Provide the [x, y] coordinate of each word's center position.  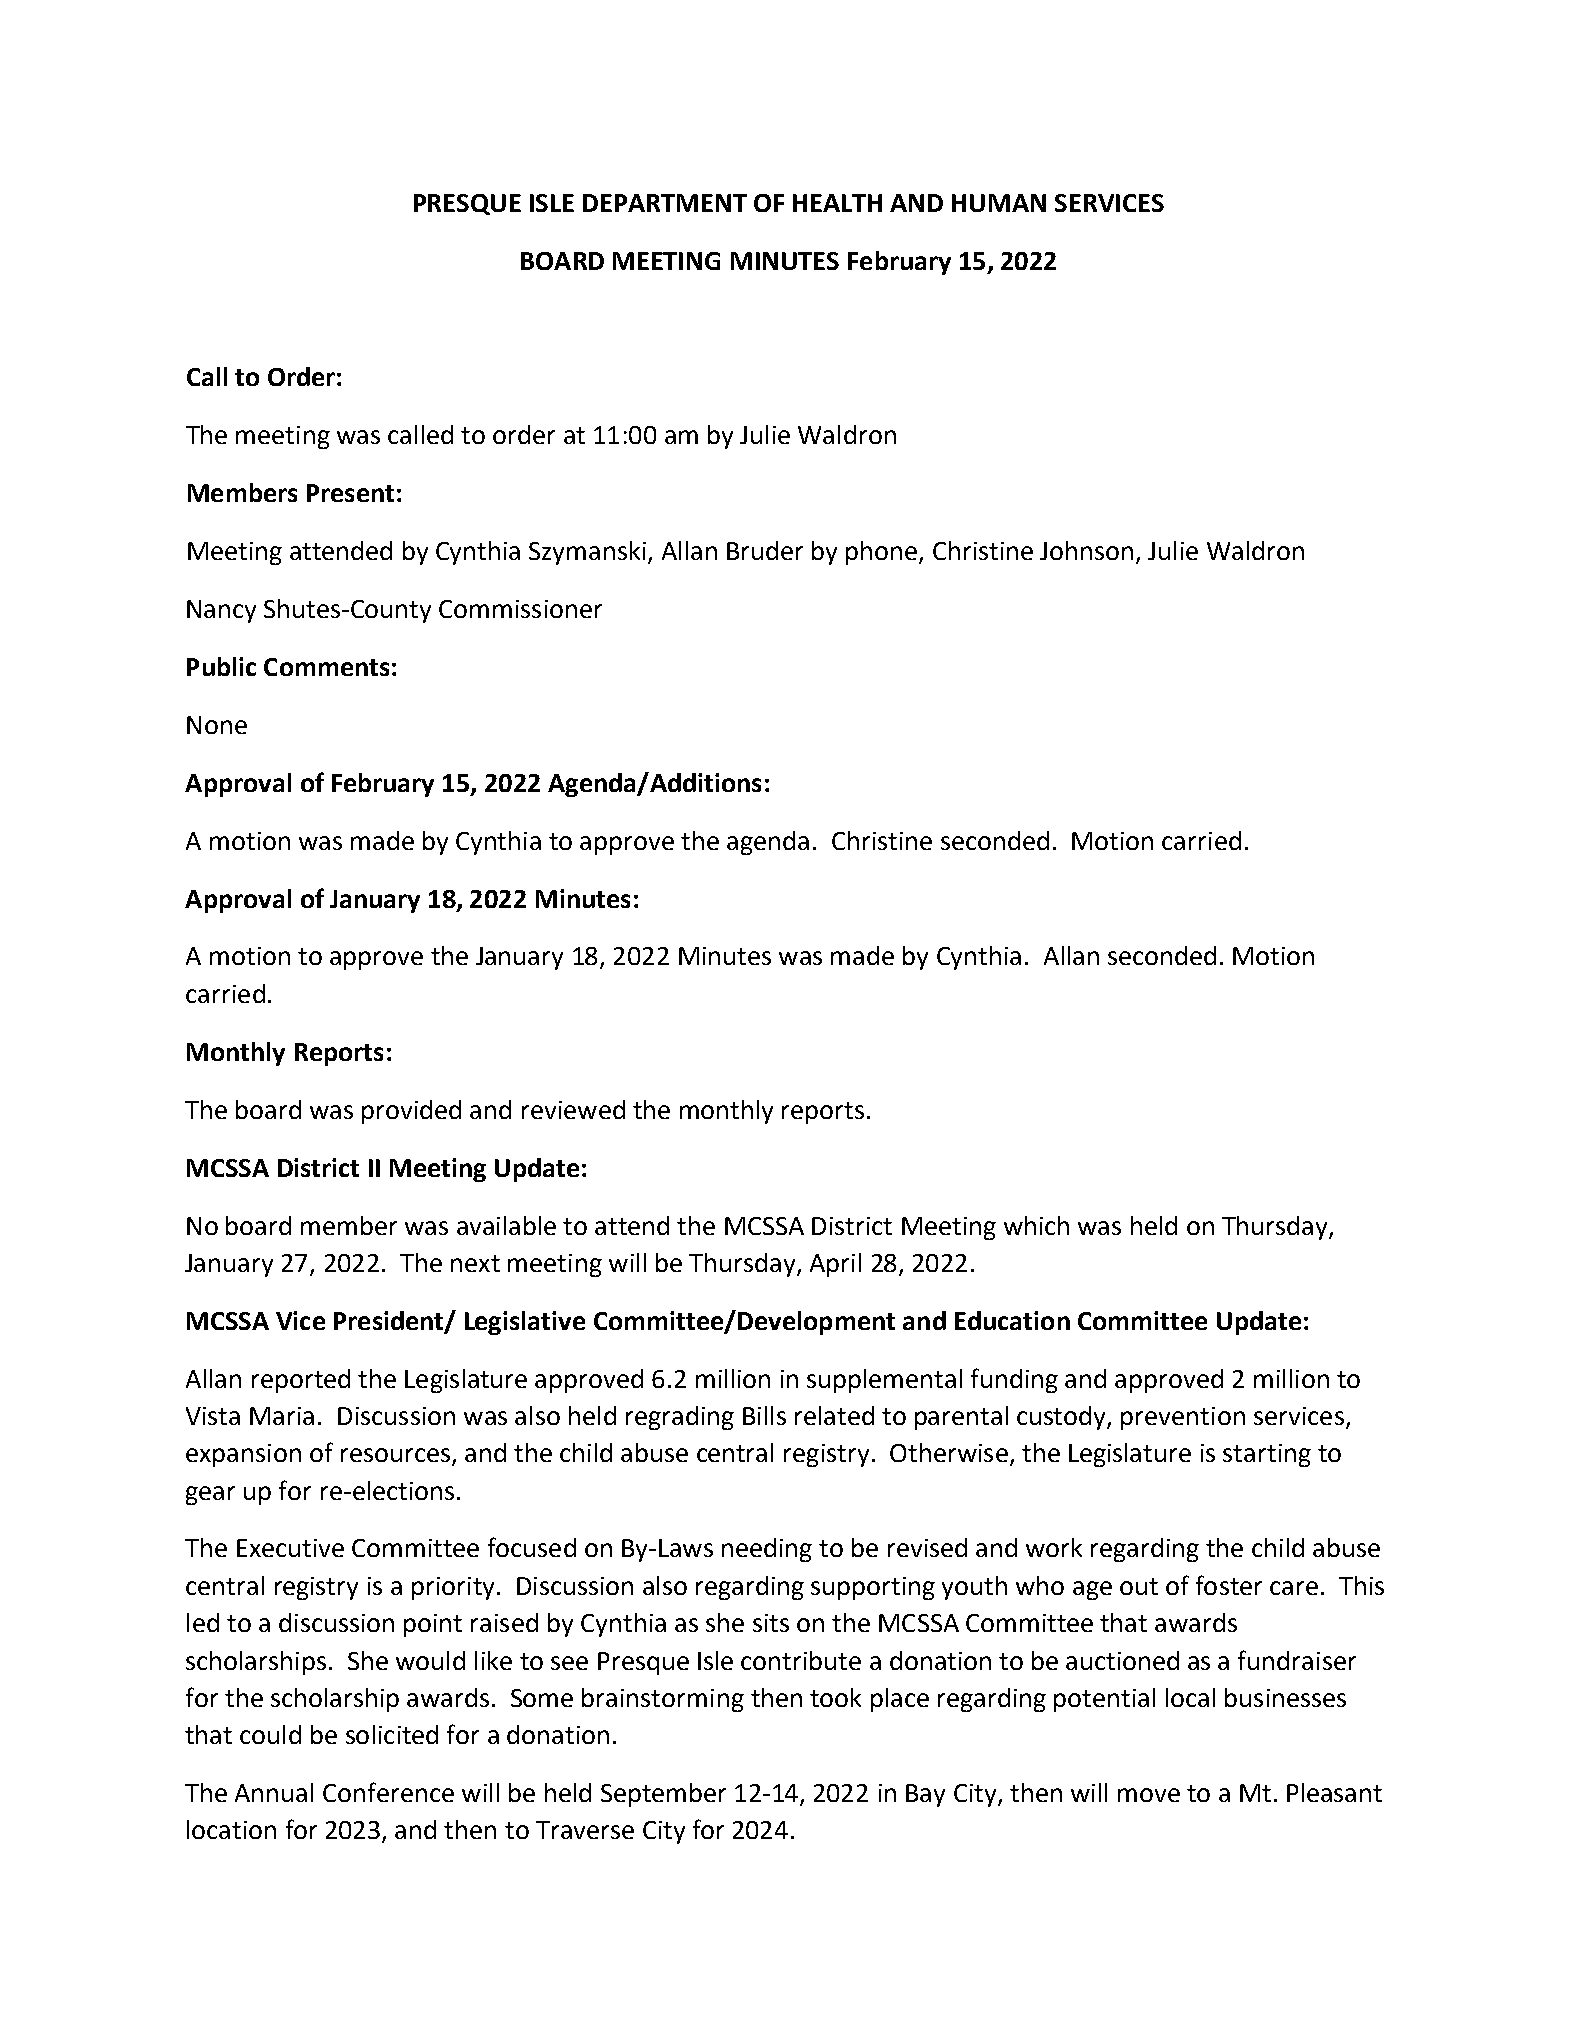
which [1036, 1225]
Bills [764, 1415]
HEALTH [837, 203]
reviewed [573, 1109]
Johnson [1086, 550]
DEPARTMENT [665, 203]
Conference [388, 1792]
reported [301, 1381]
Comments [326, 667]
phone [881, 553]
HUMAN [999, 203]
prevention [1183, 1418]
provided [411, 1112]
